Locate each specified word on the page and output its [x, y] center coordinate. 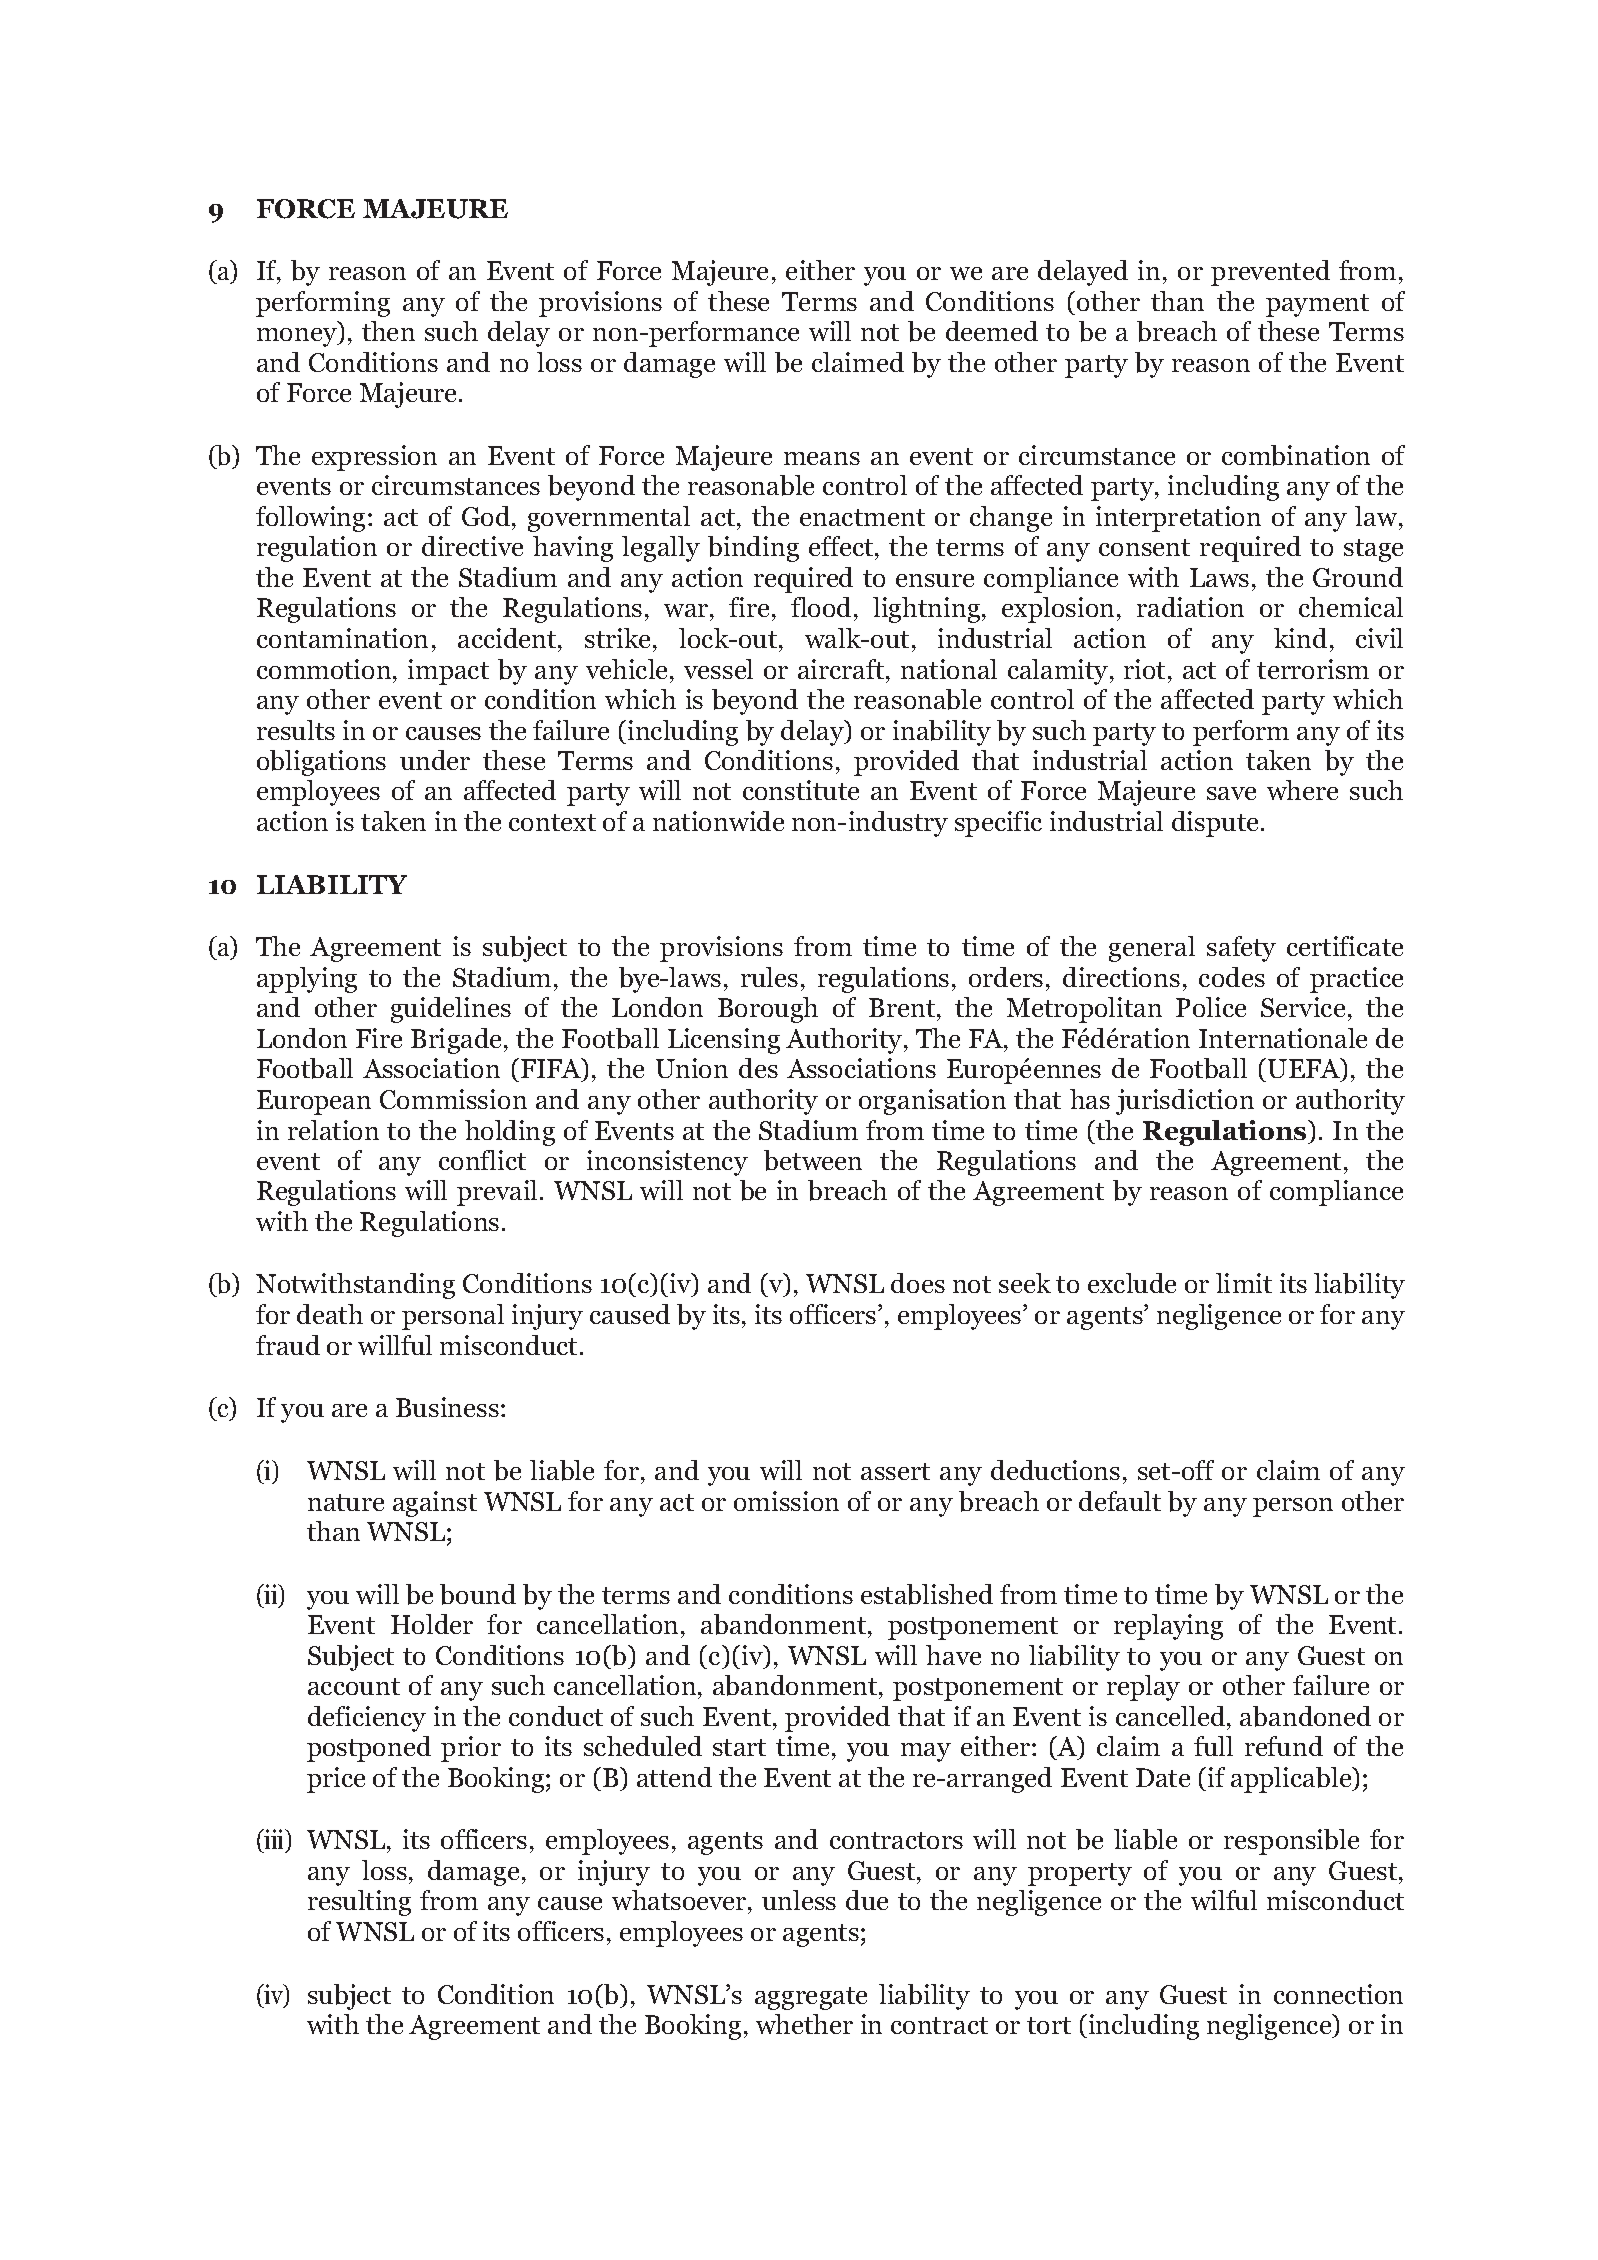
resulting [359, 1903]
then [388, 331]
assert [895, 1471]
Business [447, 1407]
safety [1241, 949]
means [822, 458]
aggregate [811, 1998]
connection [1338, 1994]
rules [769, 977]
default [1120, 1501]
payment [1317, 305]
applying [307, 980]
